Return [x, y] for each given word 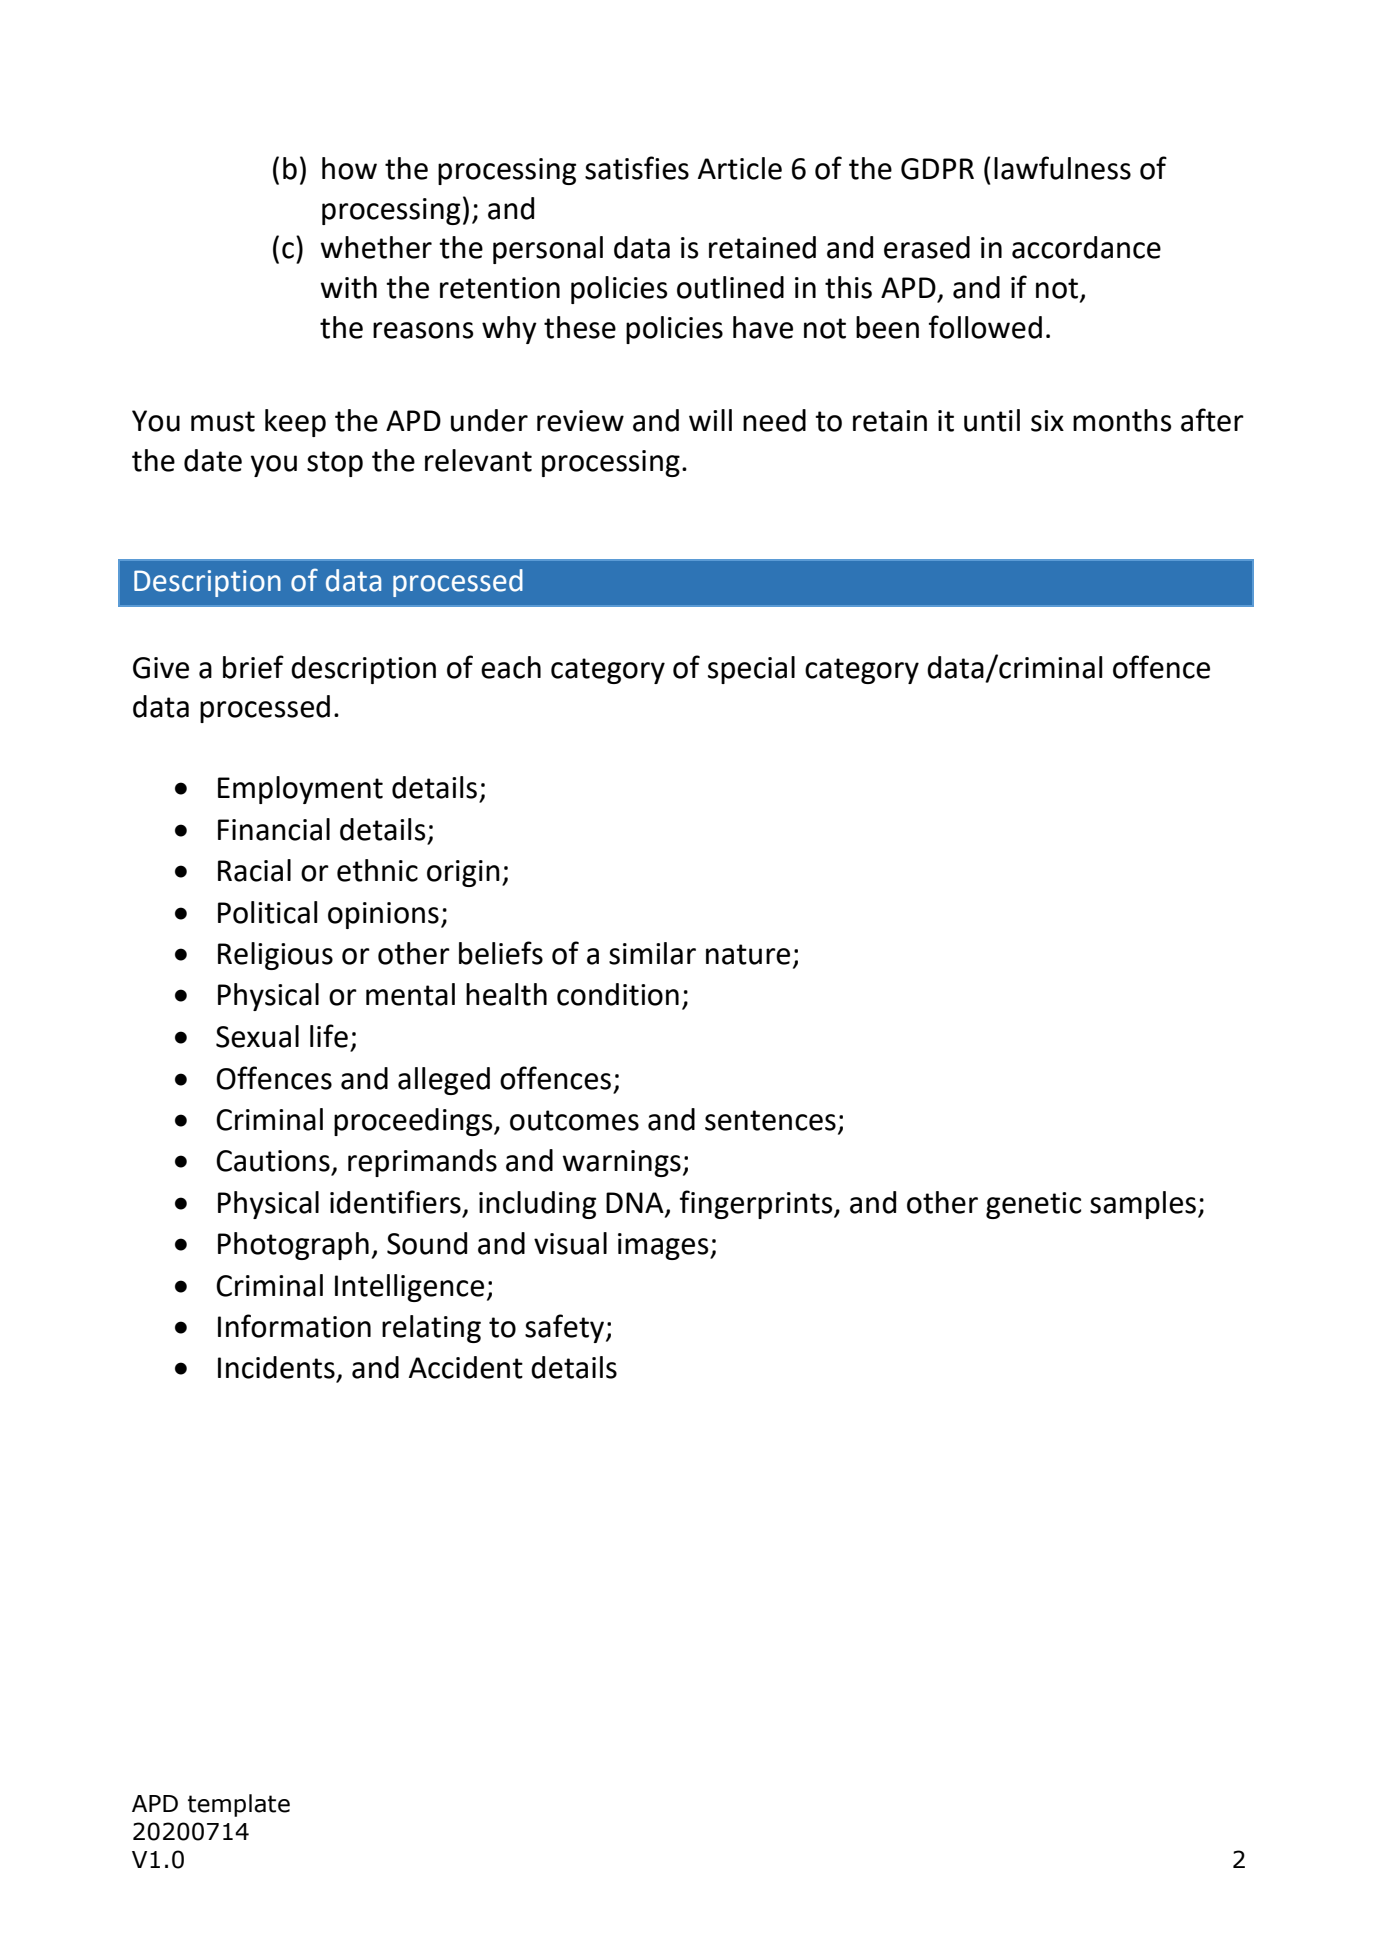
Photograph [293, 1246]
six [1047, 421]
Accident [466, 1367]
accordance [1086, 247]
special [751, 670]
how [349, 168]
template [239, 1805]
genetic [1033, 1205]
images [664, 1246]
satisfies [637, 168]
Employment [300, 790]
